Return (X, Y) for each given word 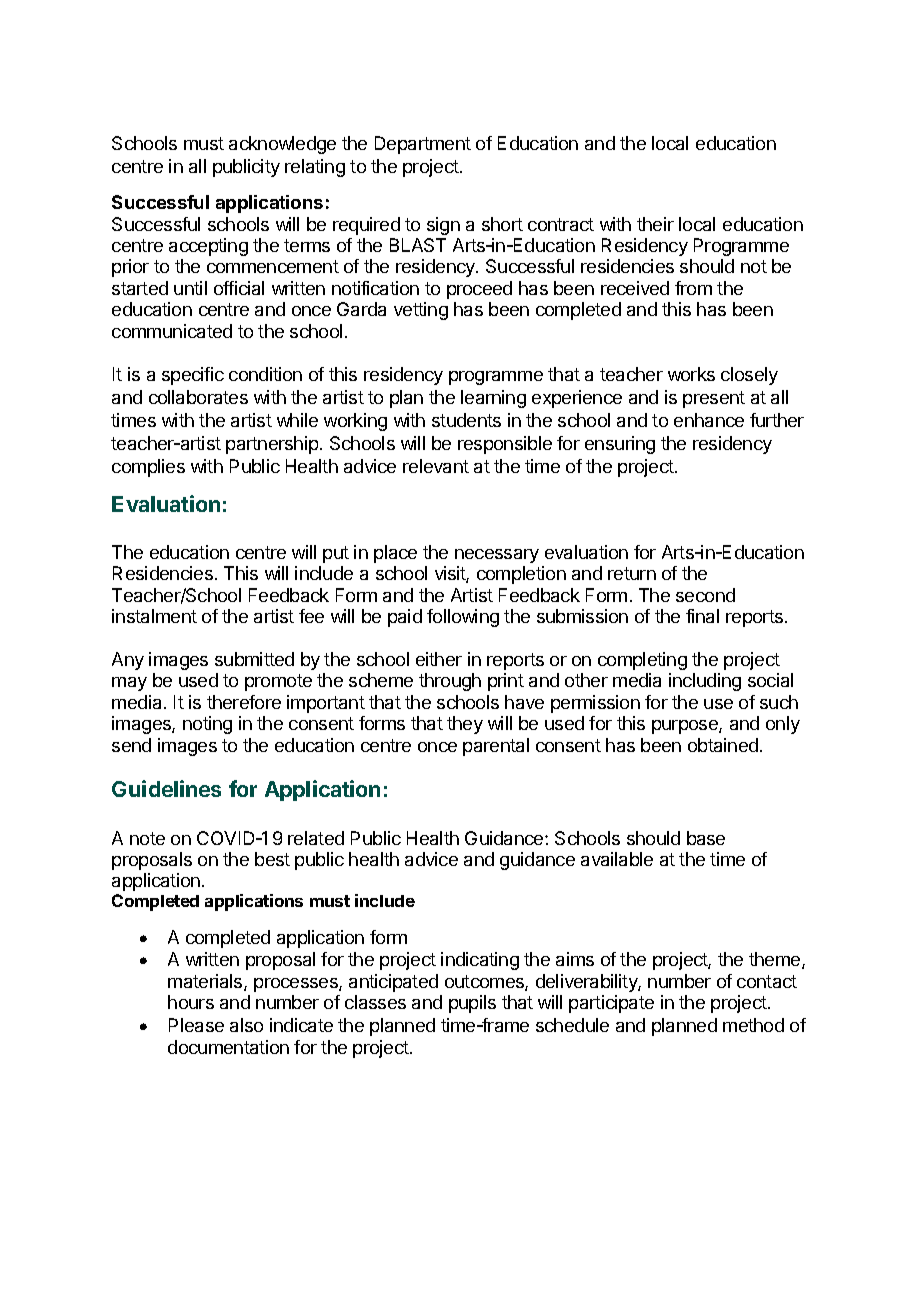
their (655, 224)
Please (196, 1025)
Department (423, 145)
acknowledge (282, 145)
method (753, 1025)
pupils (472, 1004)
